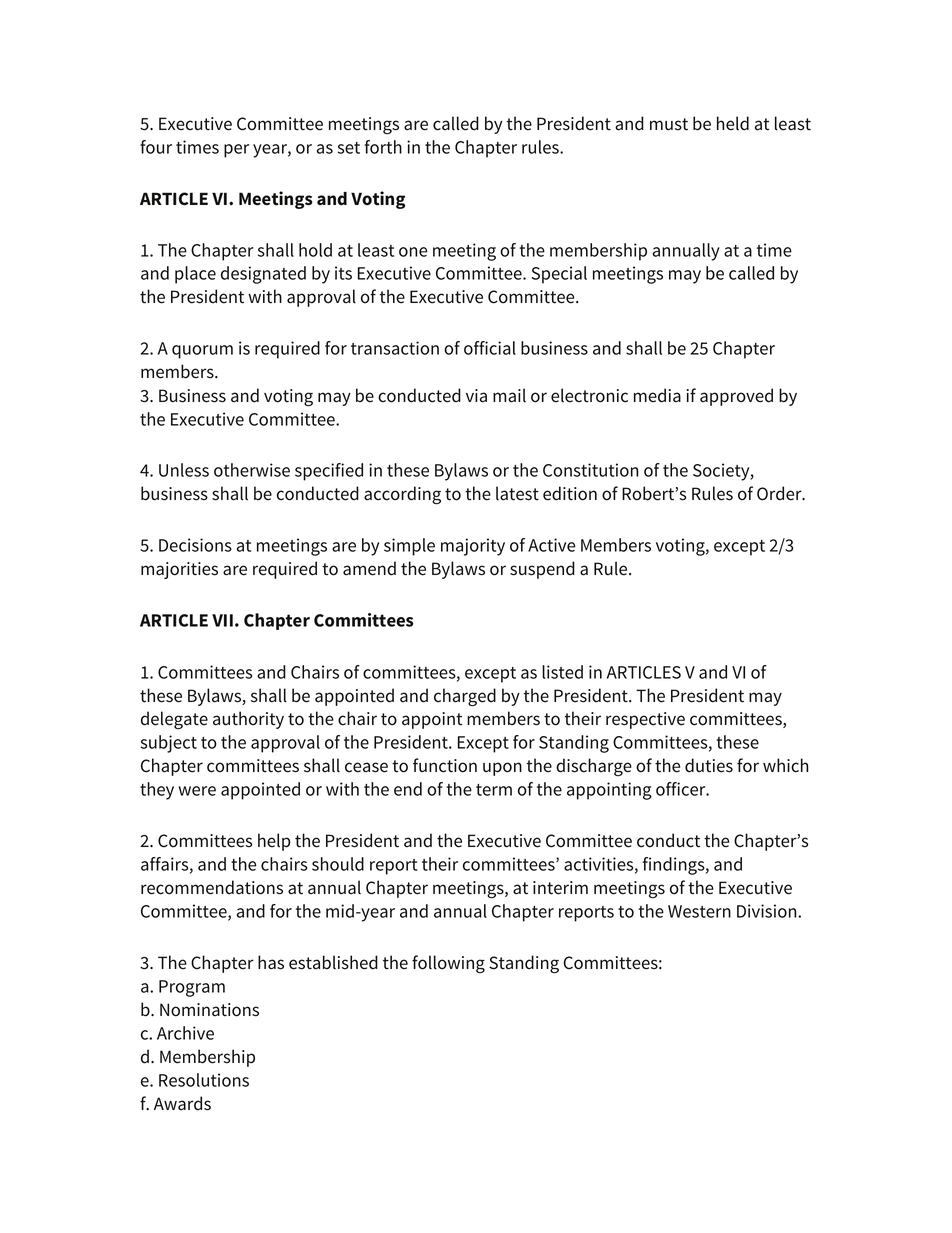  Describe the element at coordinates (517, 493) in the screenshot. I see `latest` at that location.
